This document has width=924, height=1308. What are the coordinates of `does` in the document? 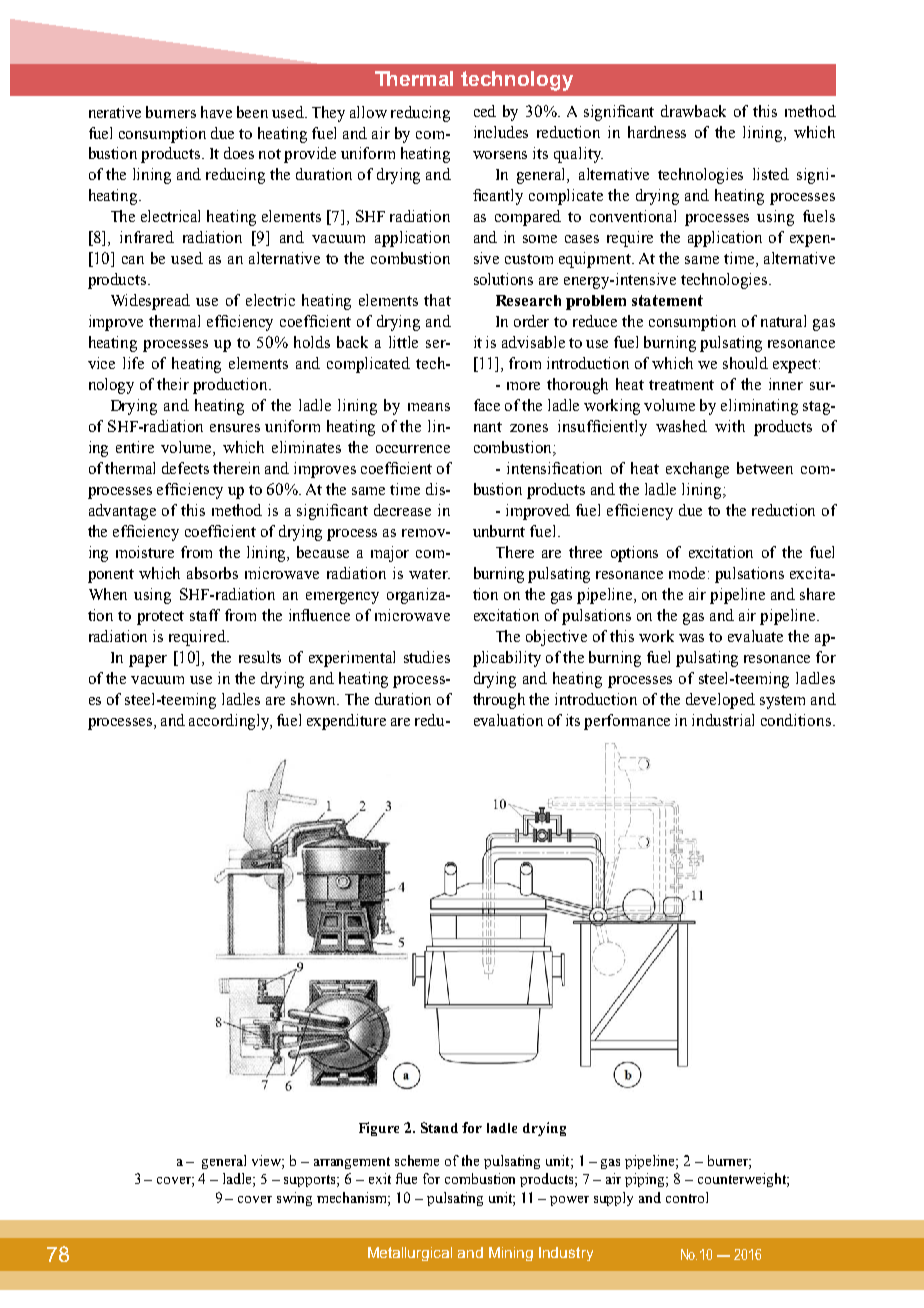 It's located at (239, 153).
